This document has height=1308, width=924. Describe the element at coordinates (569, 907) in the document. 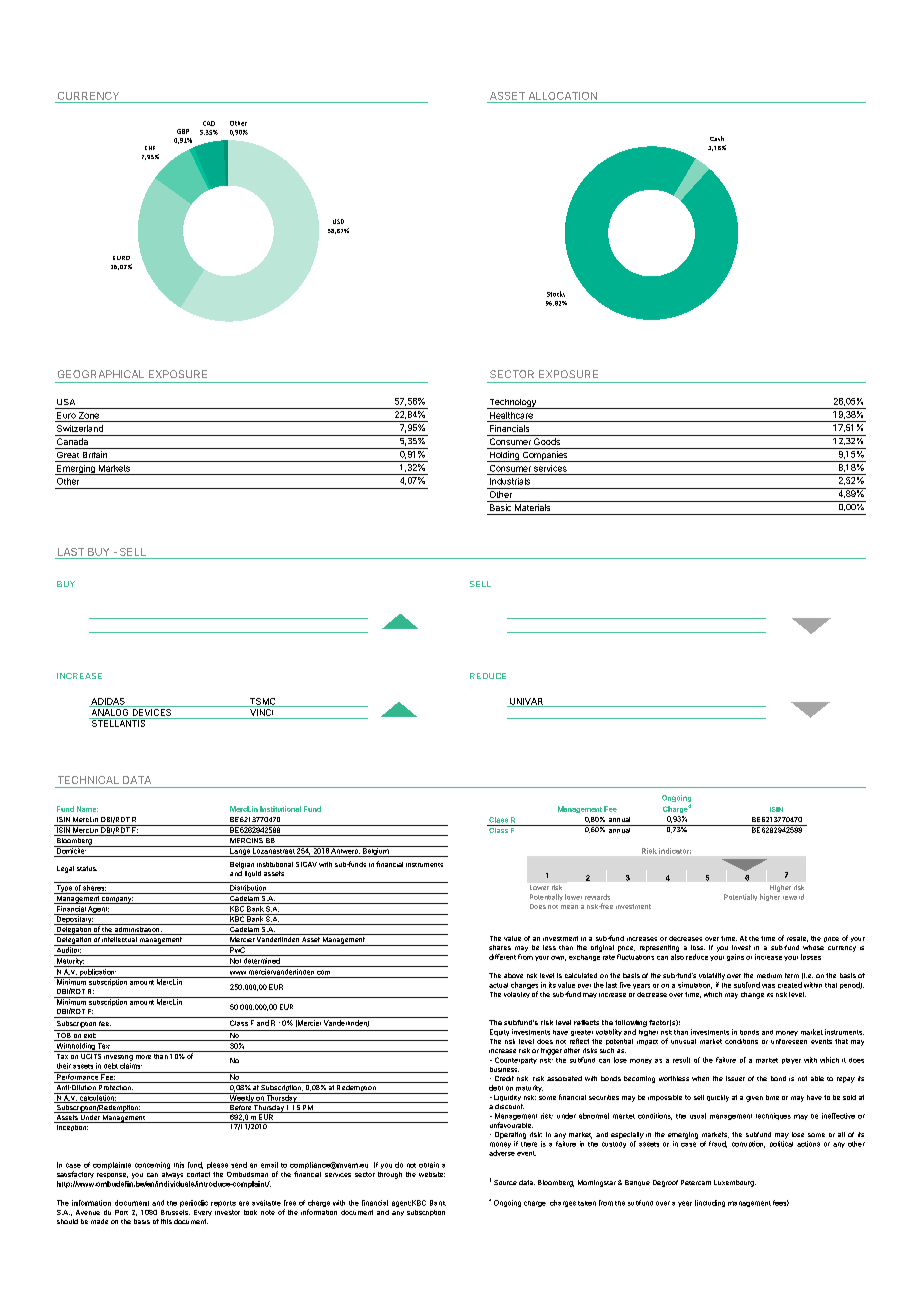

I see `mean` at that location.
